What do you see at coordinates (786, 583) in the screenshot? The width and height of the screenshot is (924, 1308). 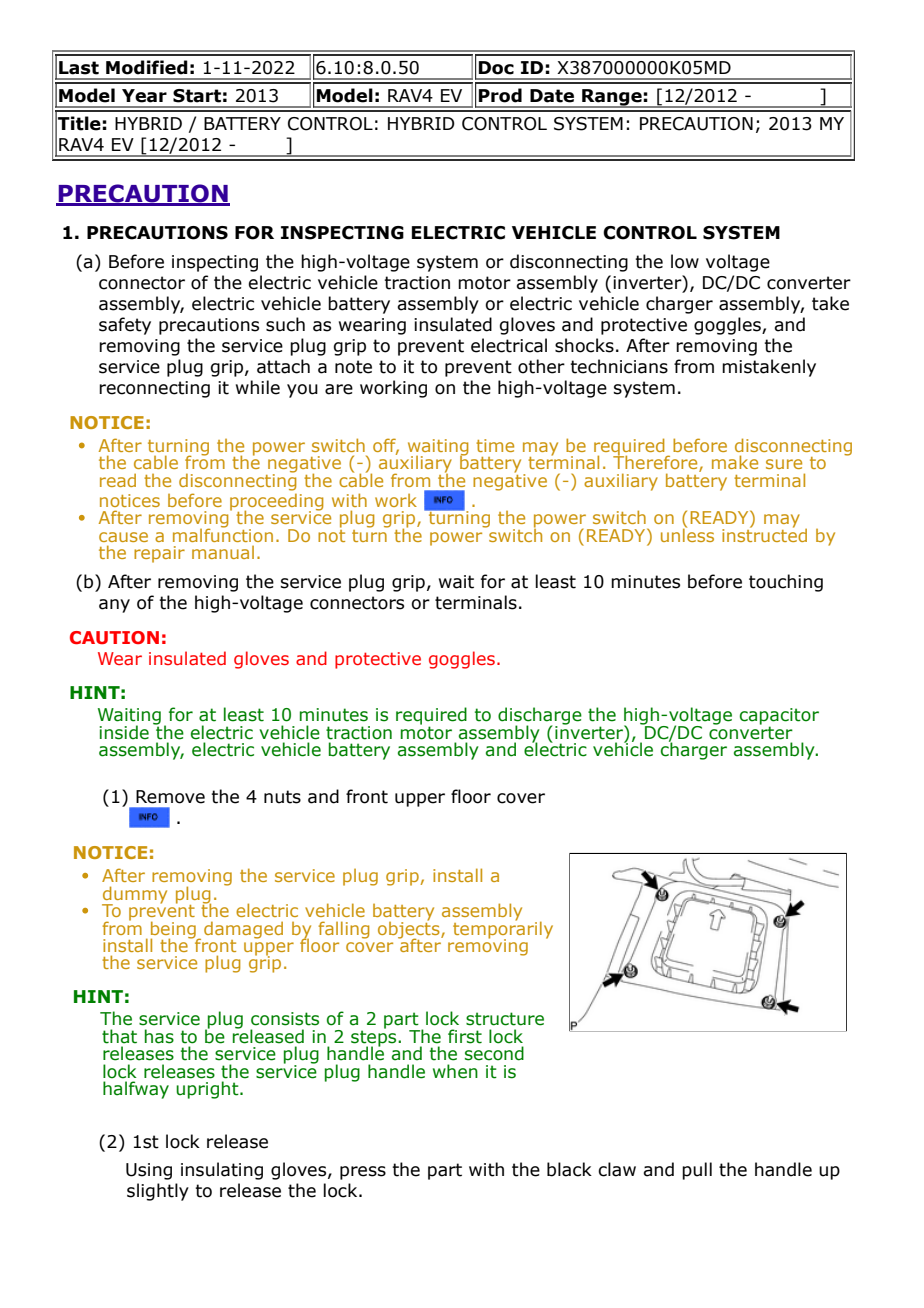 I see `touching` at bounding box center [786, 583].
